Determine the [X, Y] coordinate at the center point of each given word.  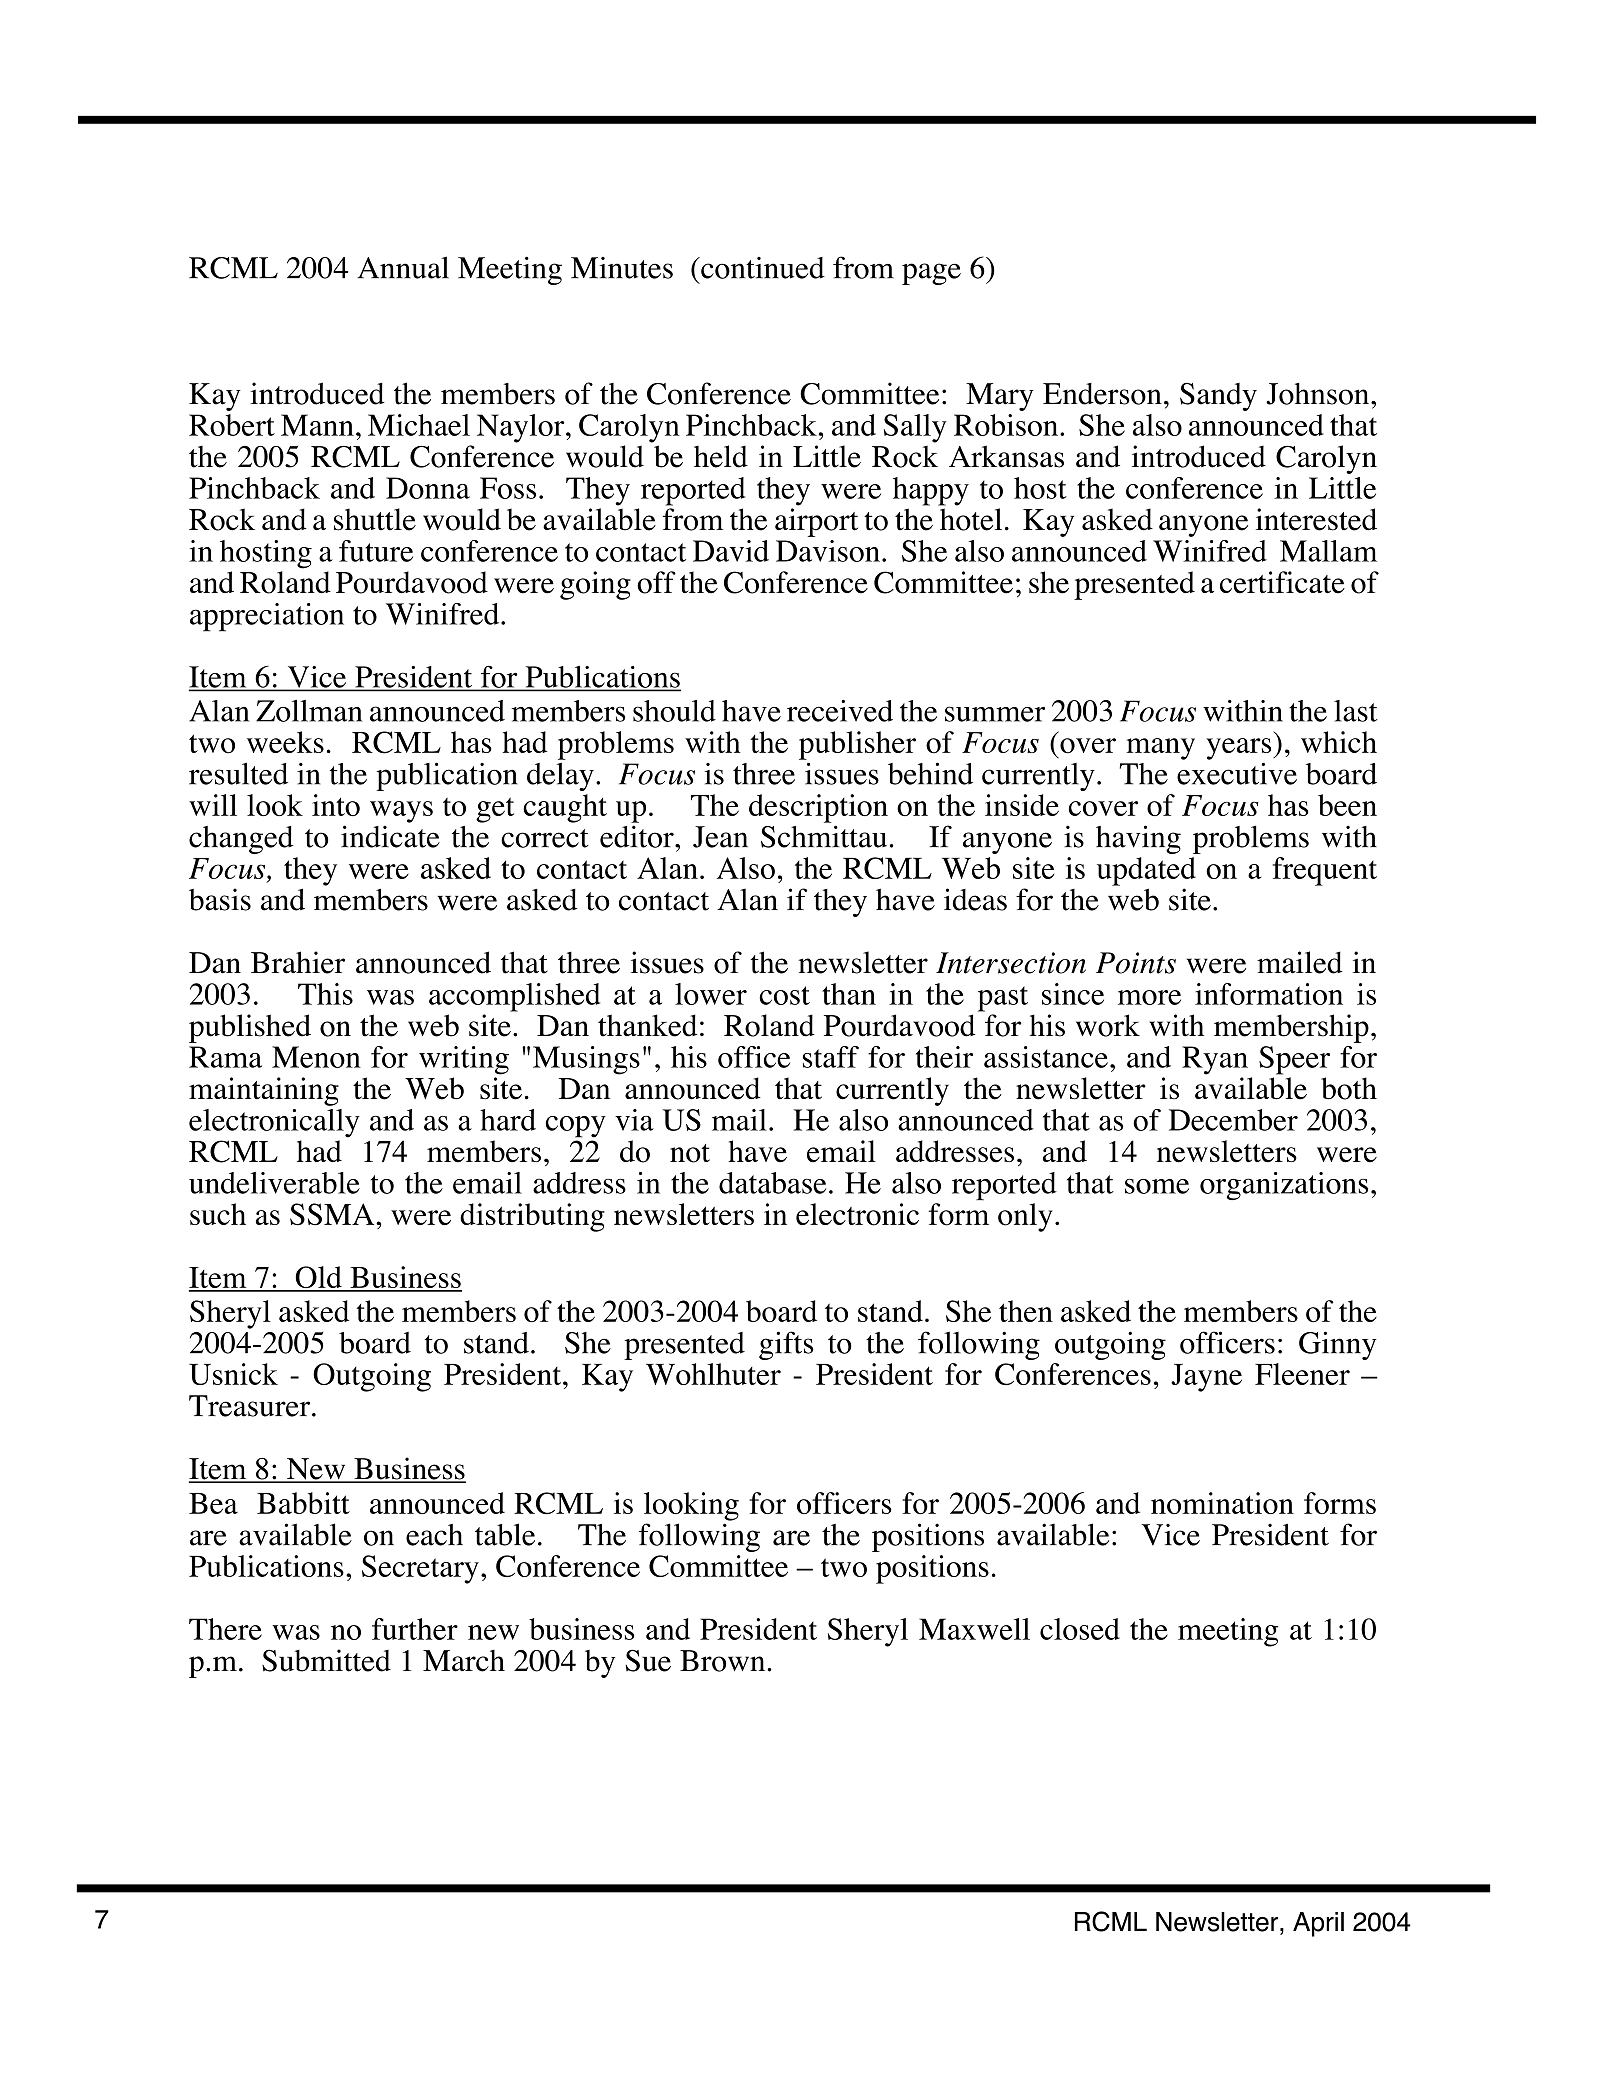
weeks [285, 742]
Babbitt [303, 1503]
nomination [1222, 1503]
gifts [786, 1345]
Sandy [1218, 397]
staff [831, 1057]
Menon [316, 1057]
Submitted [326, 1660]
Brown [724, 1661]
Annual [403, 267]
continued [762, 268]
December [1233, 1120]
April [1318, 1924]
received [840, 711]
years [1240, 749]
